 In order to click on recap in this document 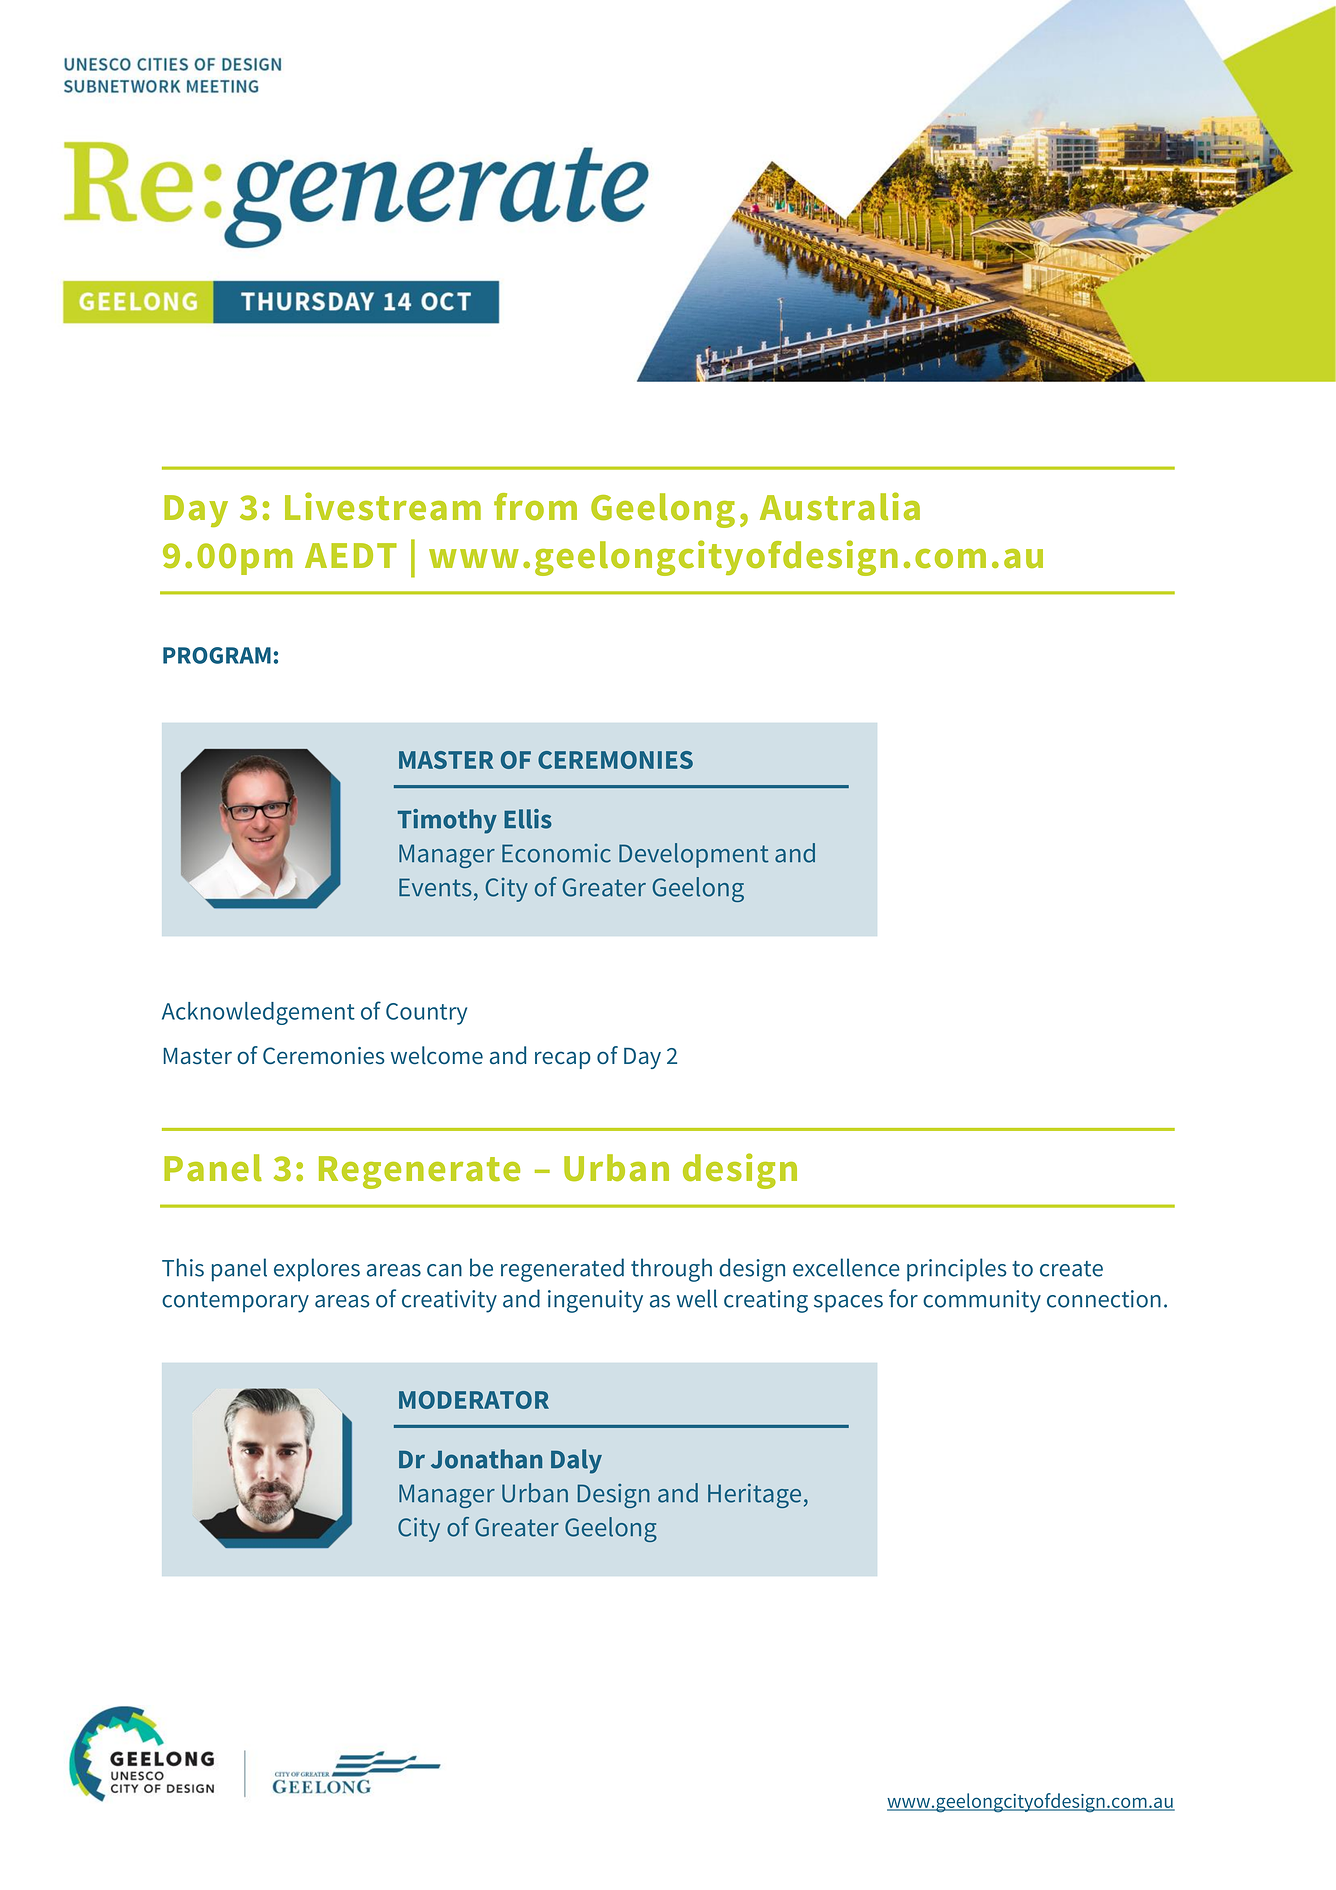, I will do `click(563, 1060)`.
